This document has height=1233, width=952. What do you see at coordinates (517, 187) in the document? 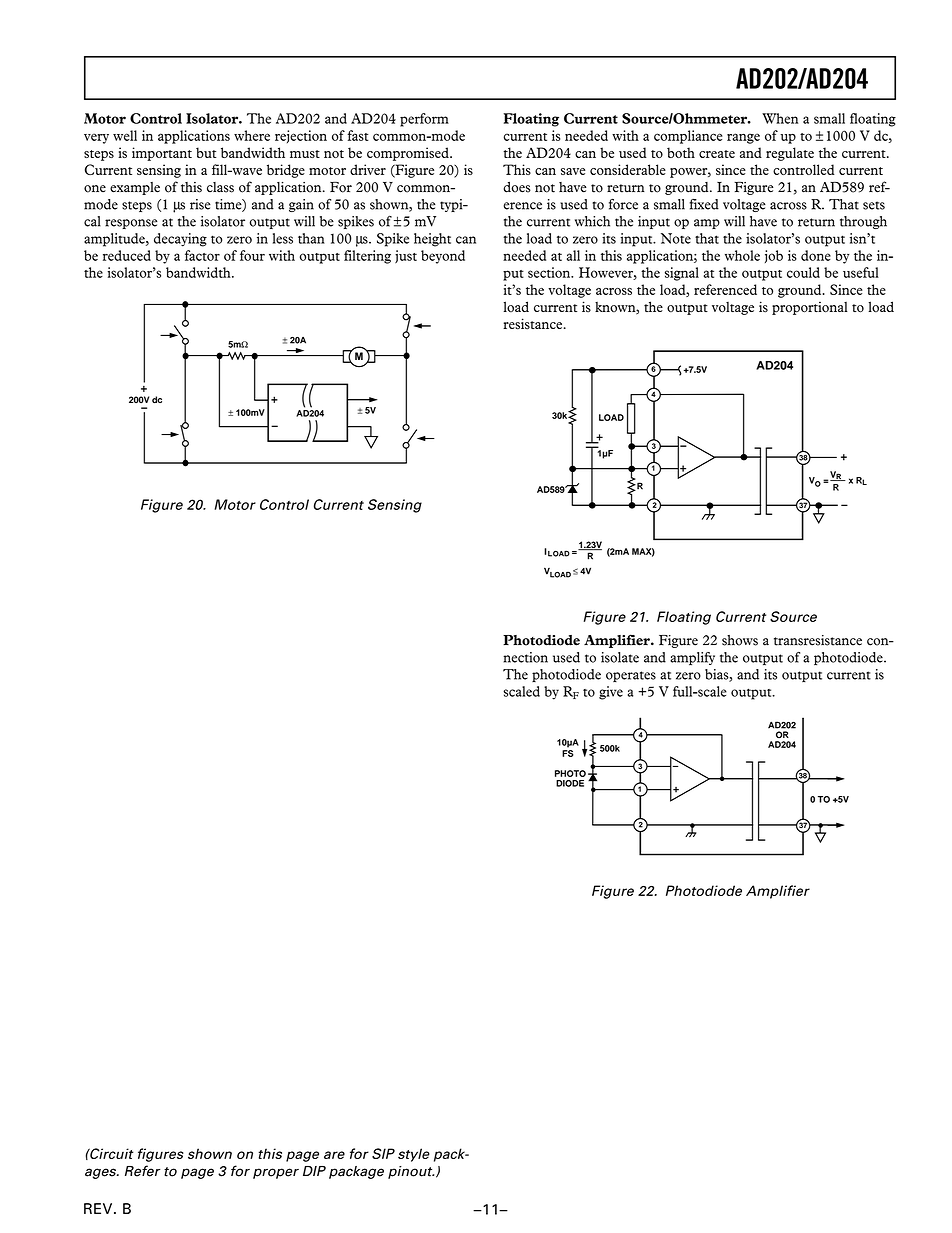
I see `does` at bounding box center [517, 187].
